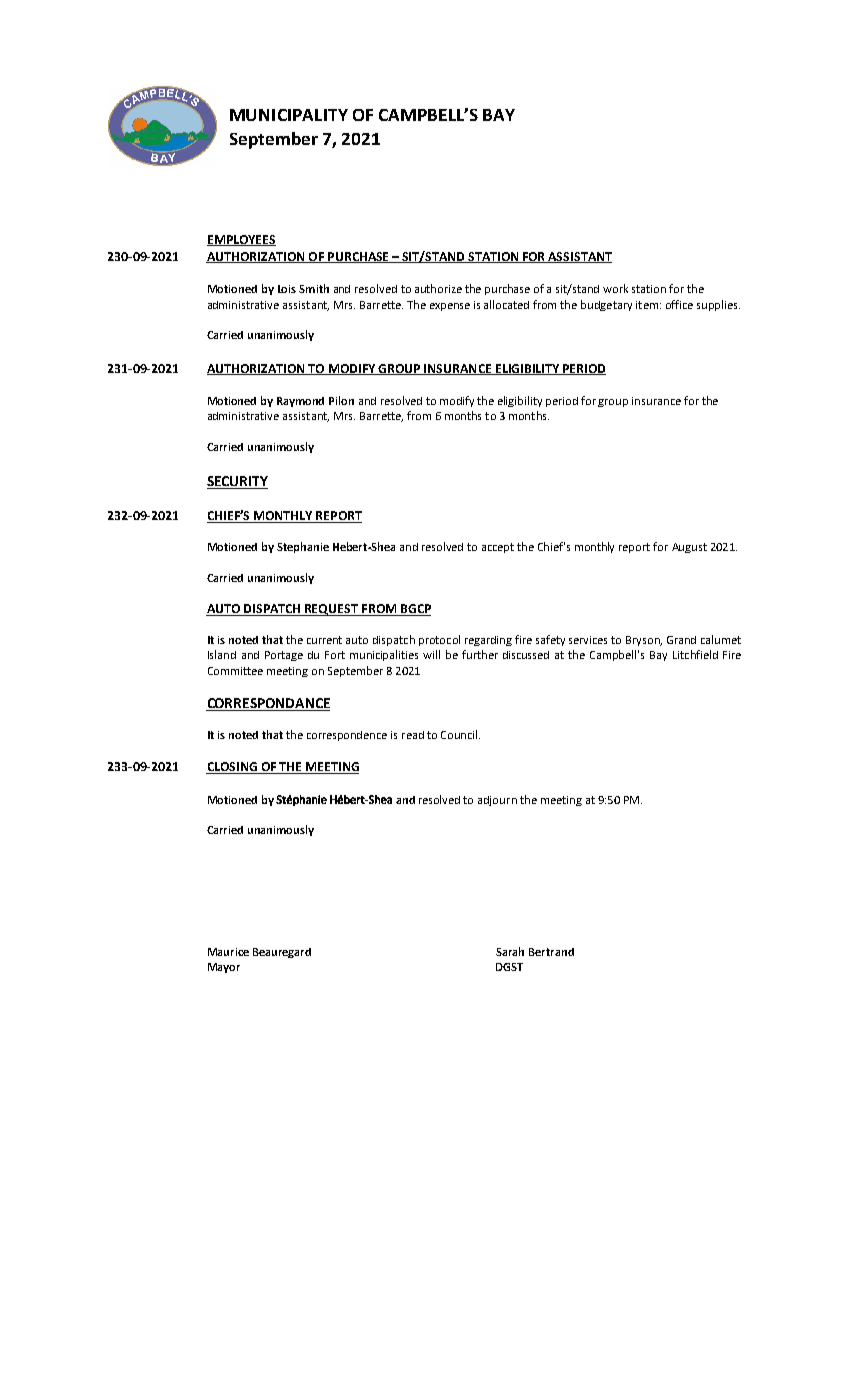  I want to click on authorize, so click(438, 288).
